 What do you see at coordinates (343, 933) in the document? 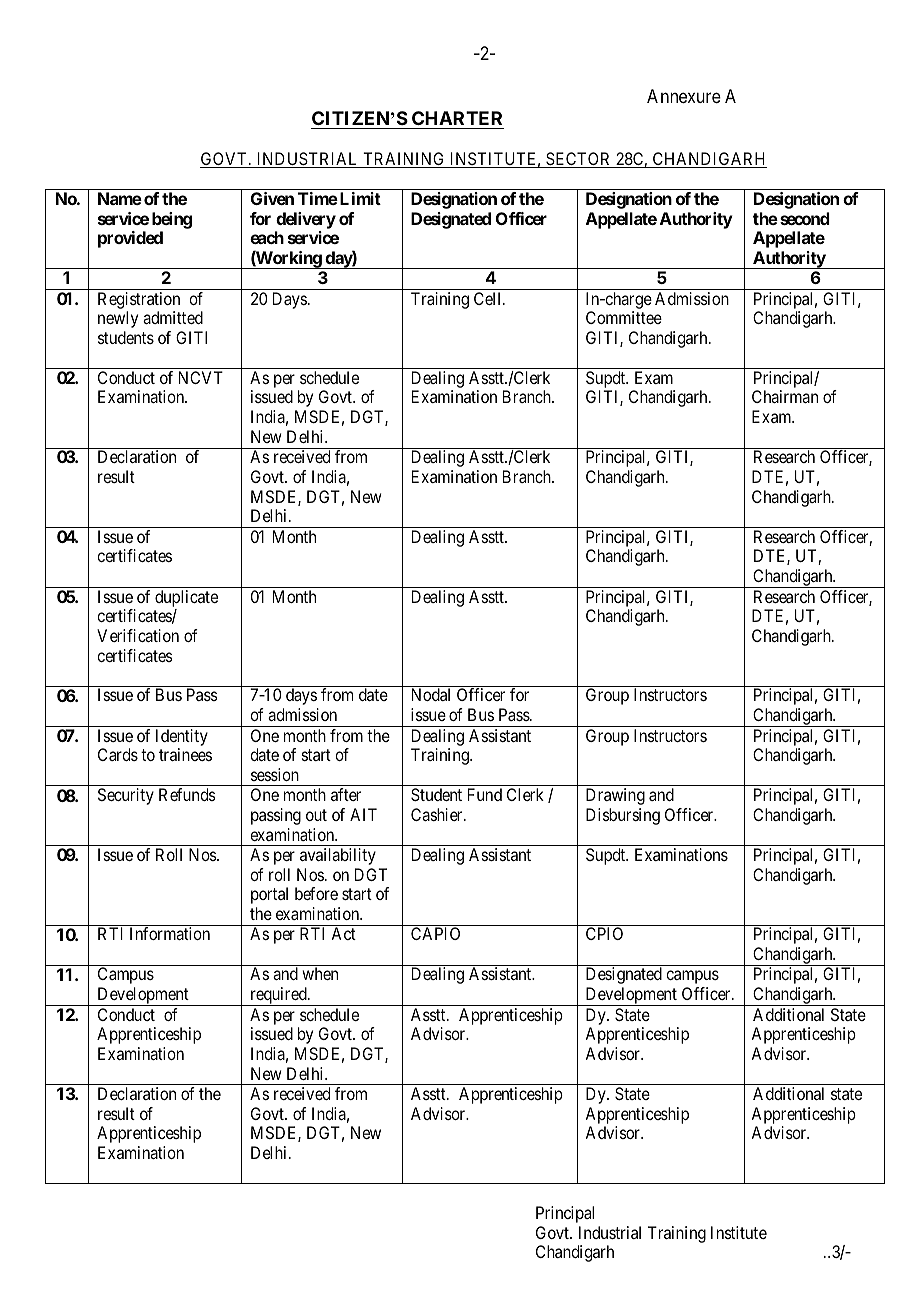
I see `Act` at bounding box center [343, 933].
